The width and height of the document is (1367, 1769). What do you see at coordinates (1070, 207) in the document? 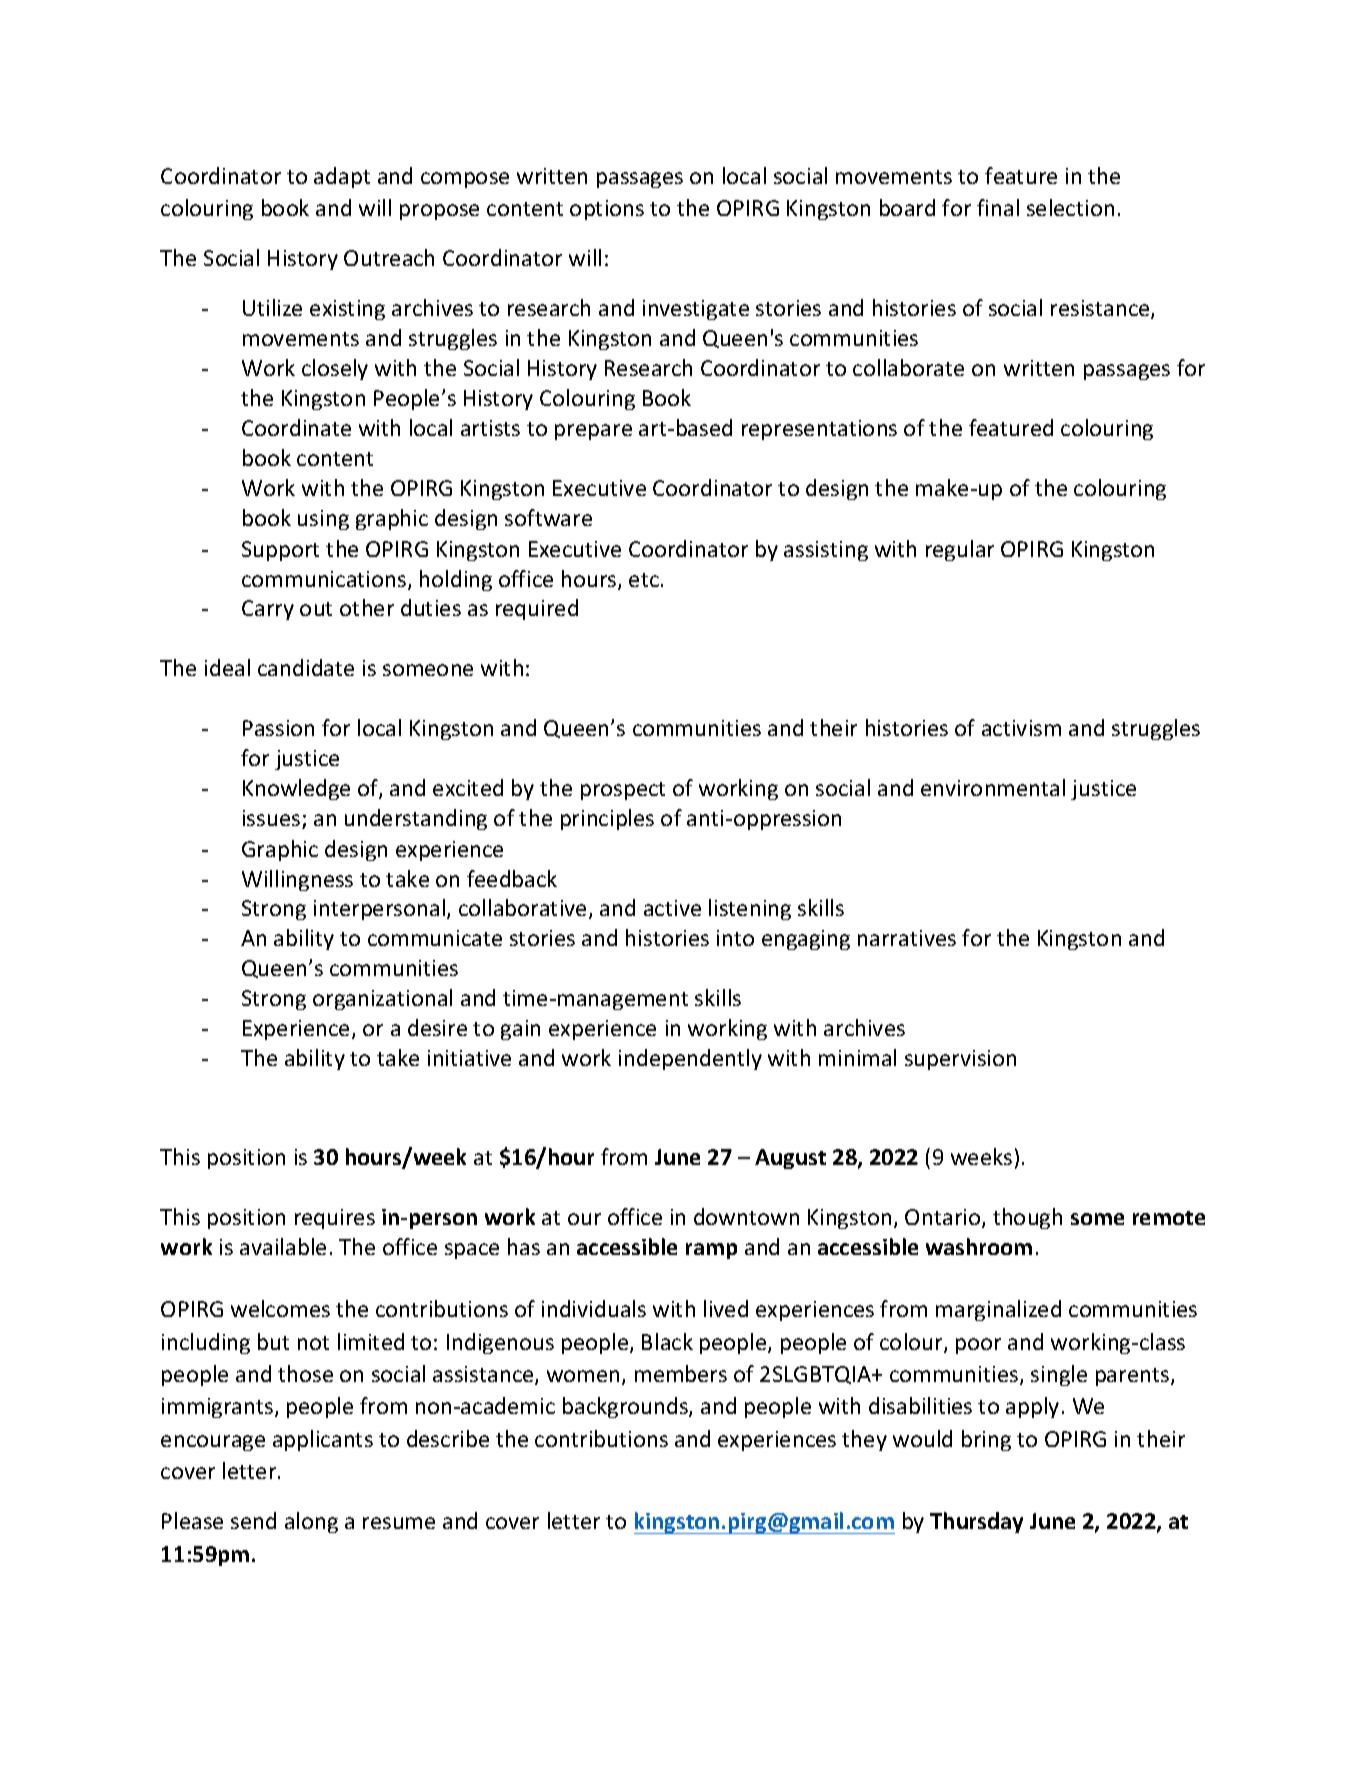
I see `selection` at bounding box center [1070, 207].
